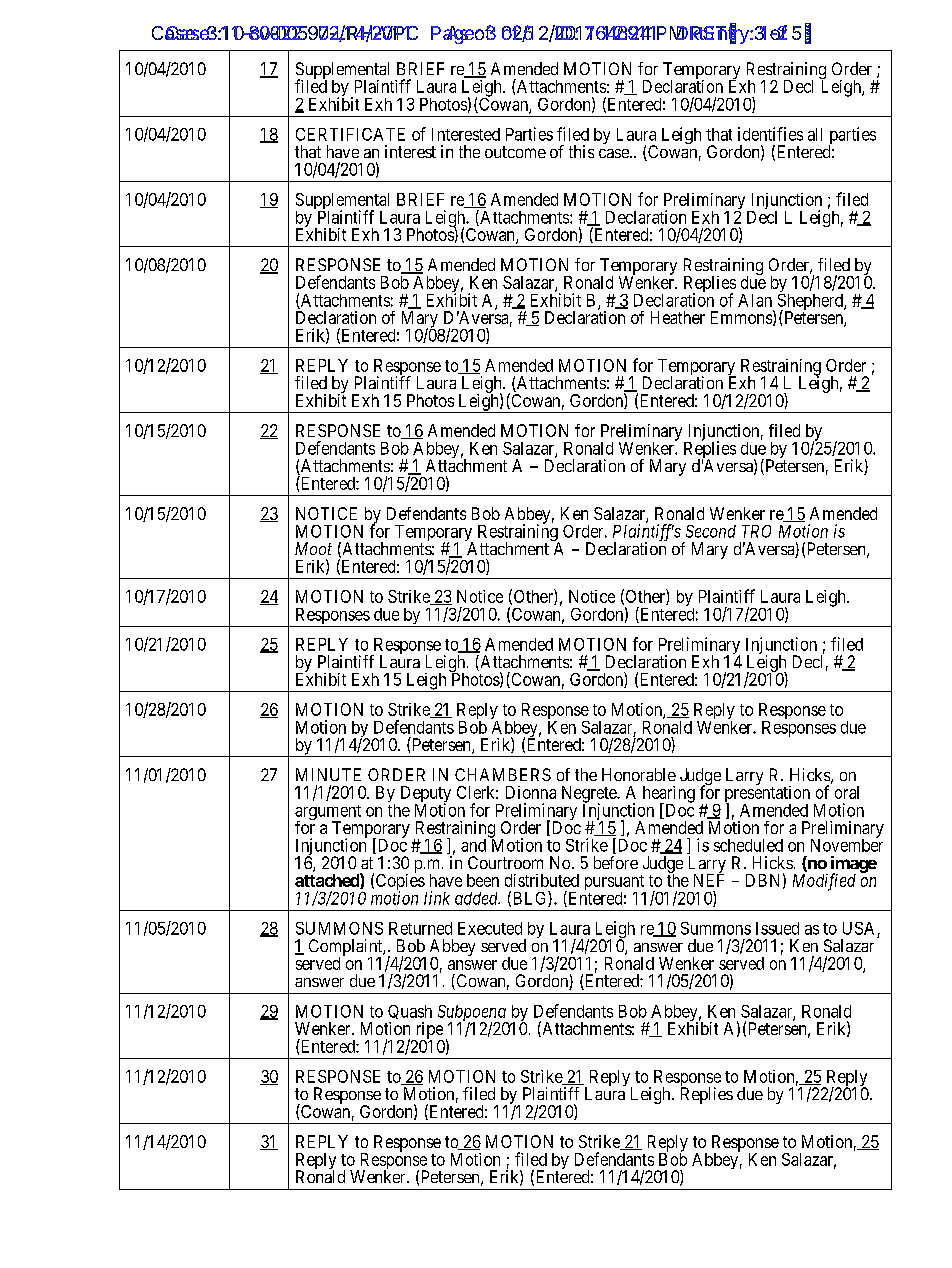  What do you see at coordinates (678, 317) in the image?
I see `Heather` at bounding box center [678, 317].
